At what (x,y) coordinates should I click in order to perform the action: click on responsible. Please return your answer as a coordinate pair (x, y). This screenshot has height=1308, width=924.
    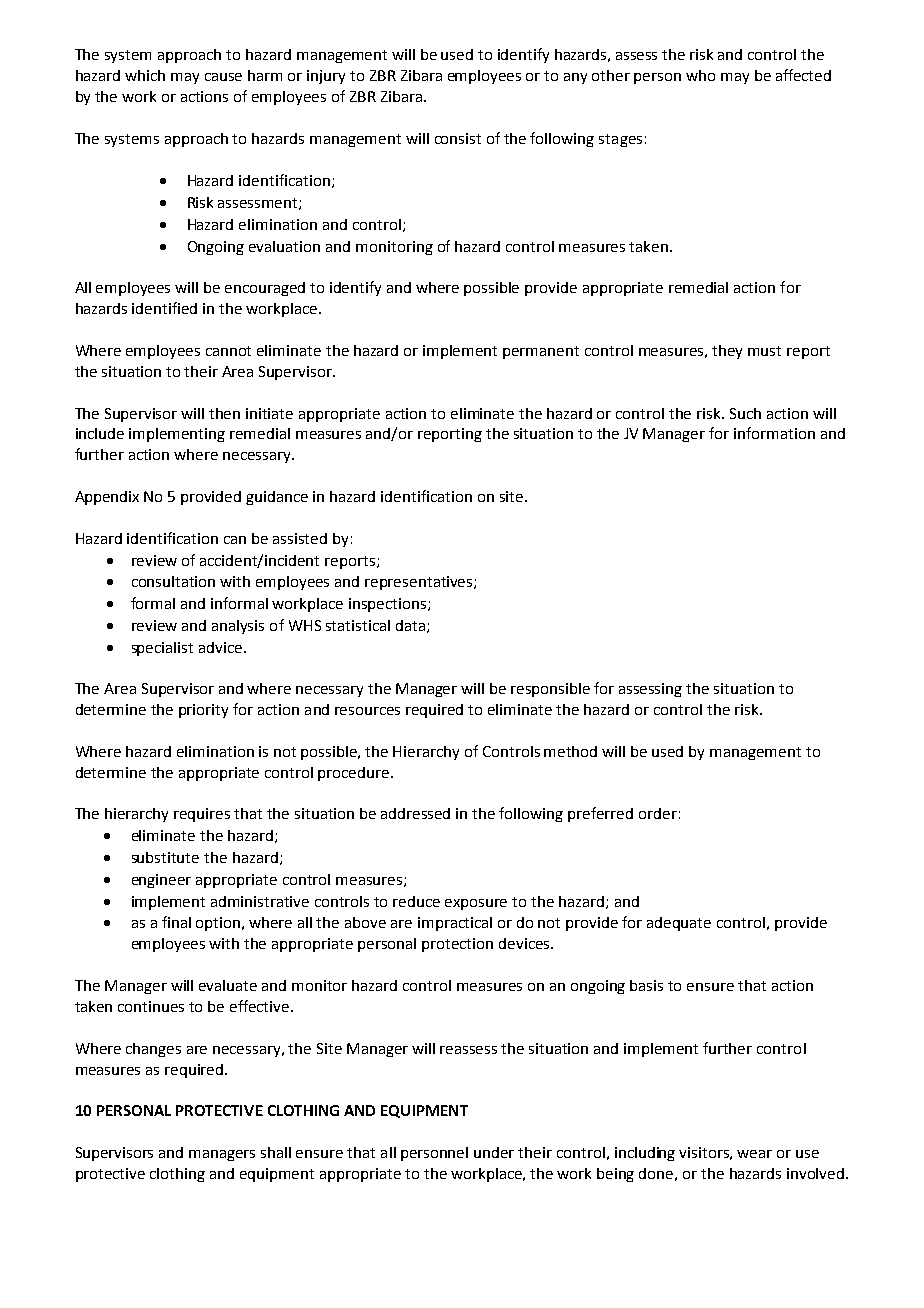
    Looking at the image, I should click on (550, 690).
